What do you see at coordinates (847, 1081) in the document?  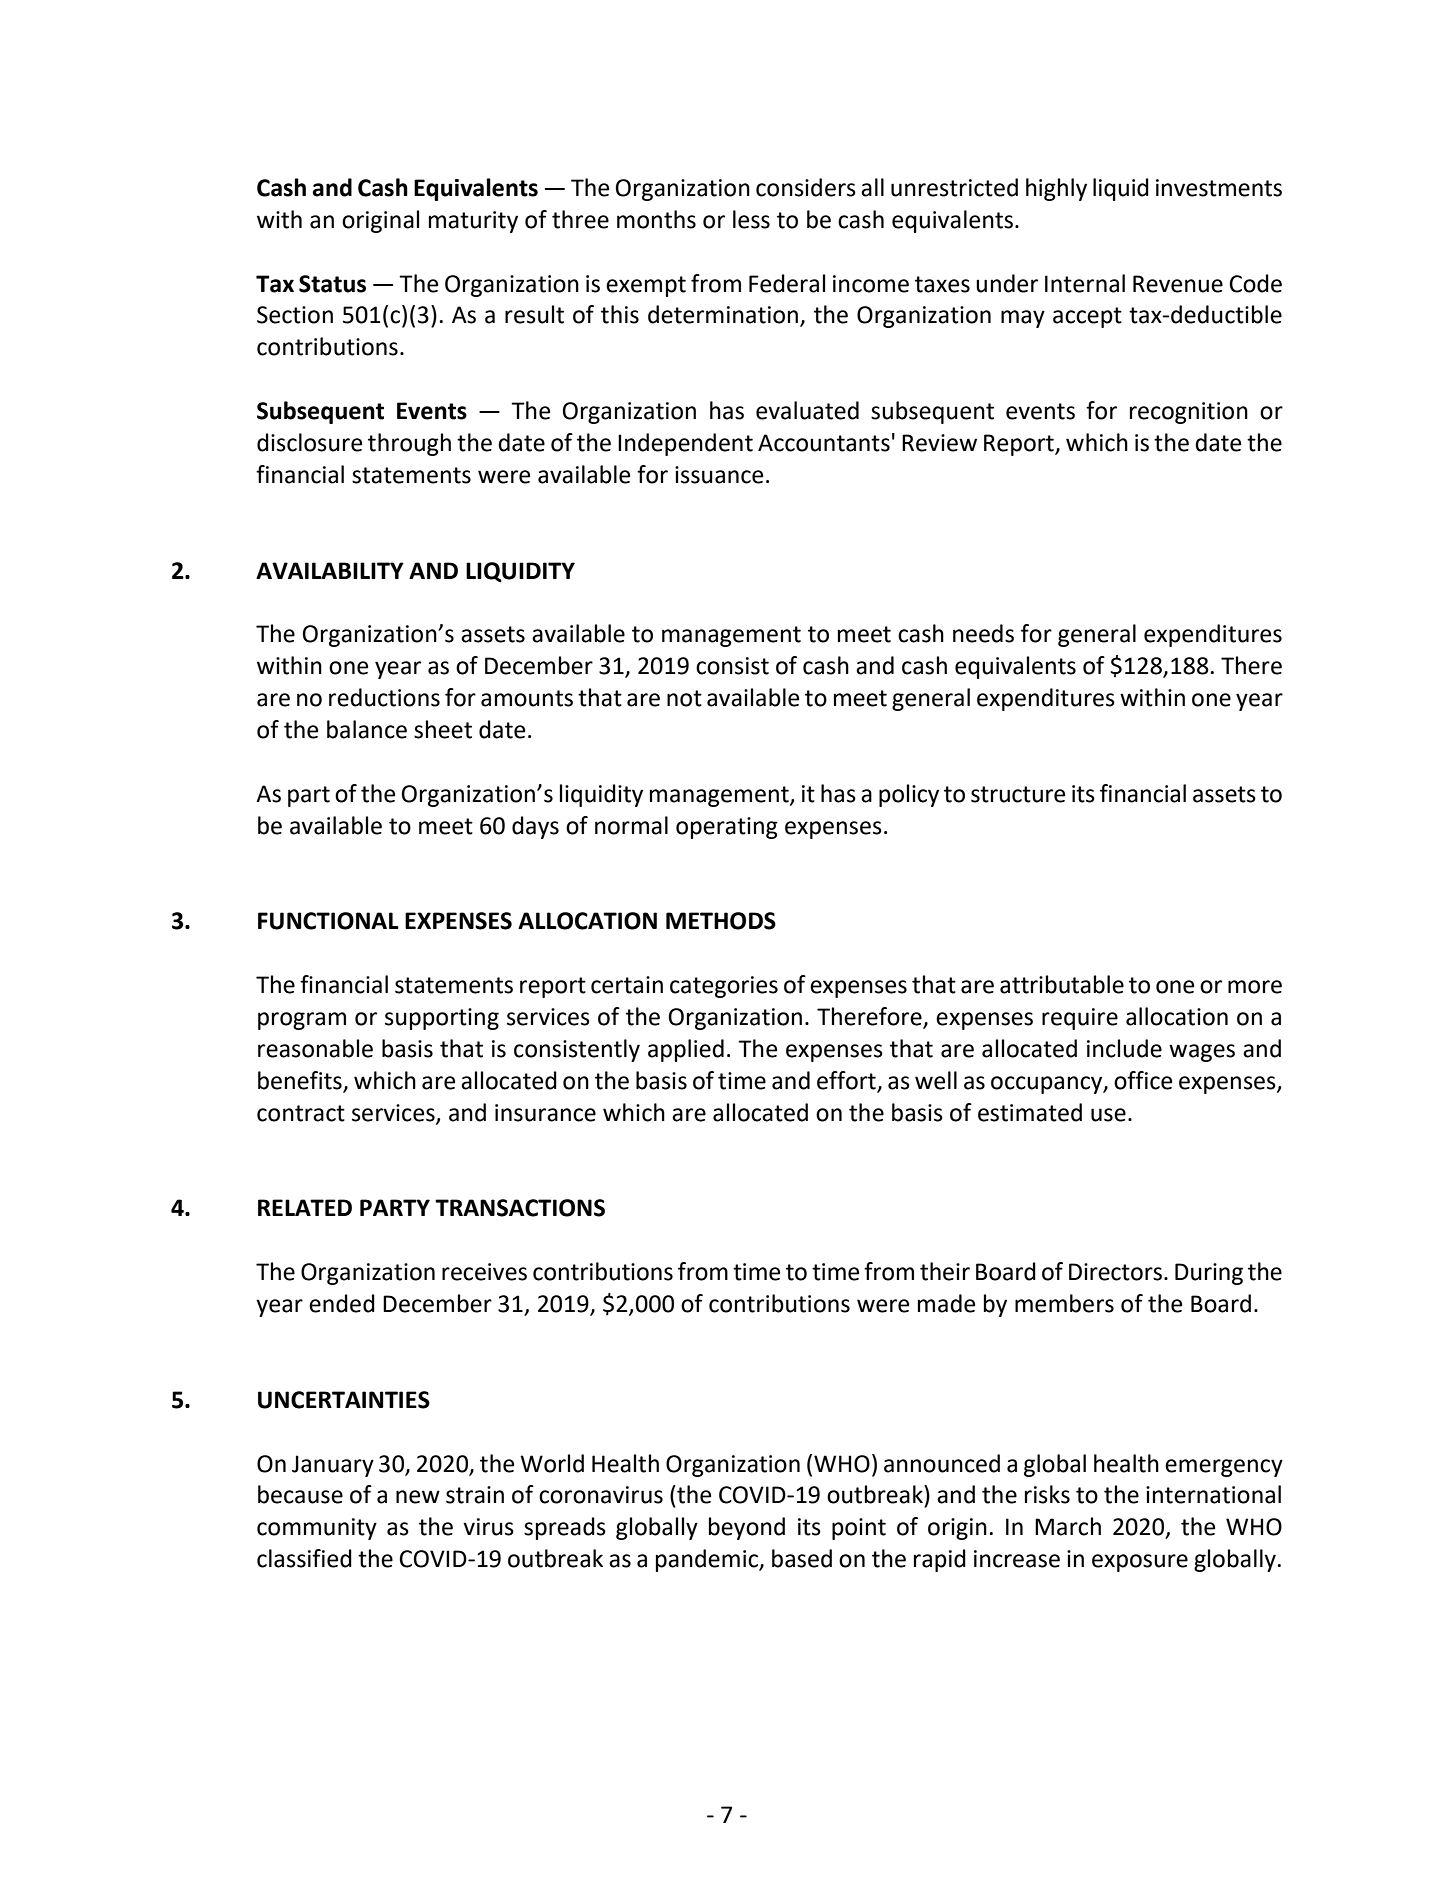 I see `effort` at bounding box center [847, 1081].
